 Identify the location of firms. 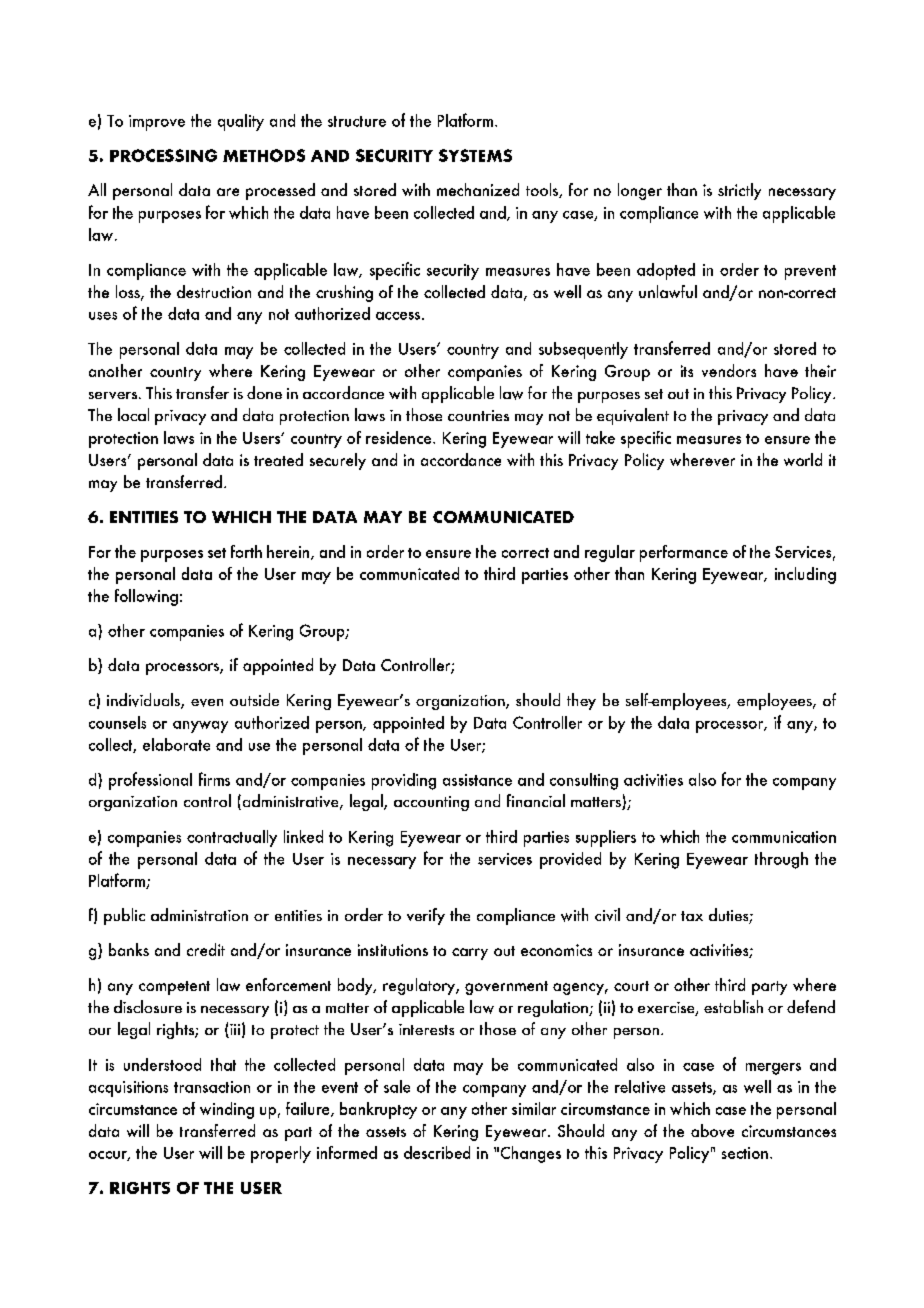
(214, 779).
